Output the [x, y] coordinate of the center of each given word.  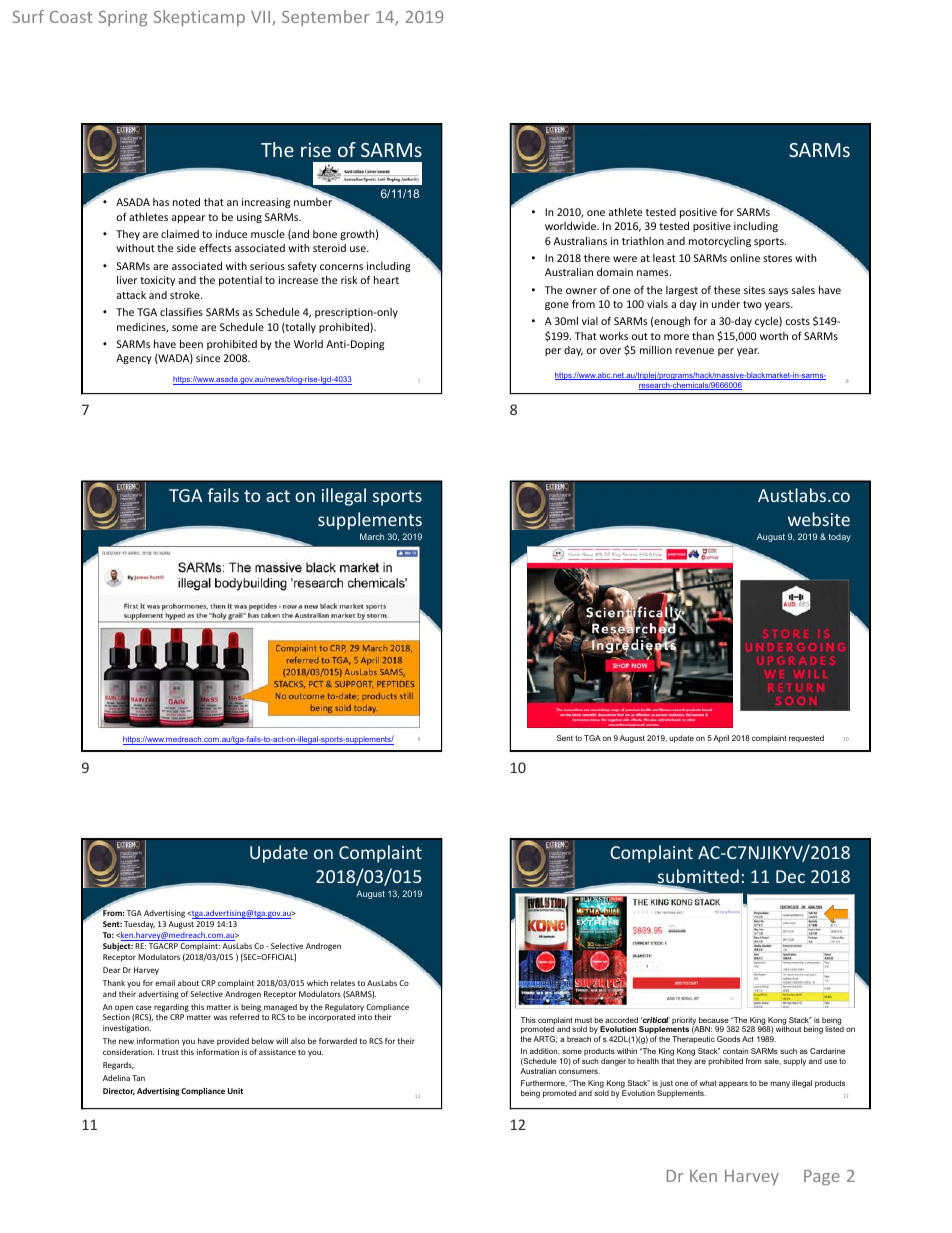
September [326, 18]
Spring [123, 18]
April [721, 739]
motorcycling [720, 242]
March [372, 536]
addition [545, 1051]
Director [119, 1092]
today [840, 538]
